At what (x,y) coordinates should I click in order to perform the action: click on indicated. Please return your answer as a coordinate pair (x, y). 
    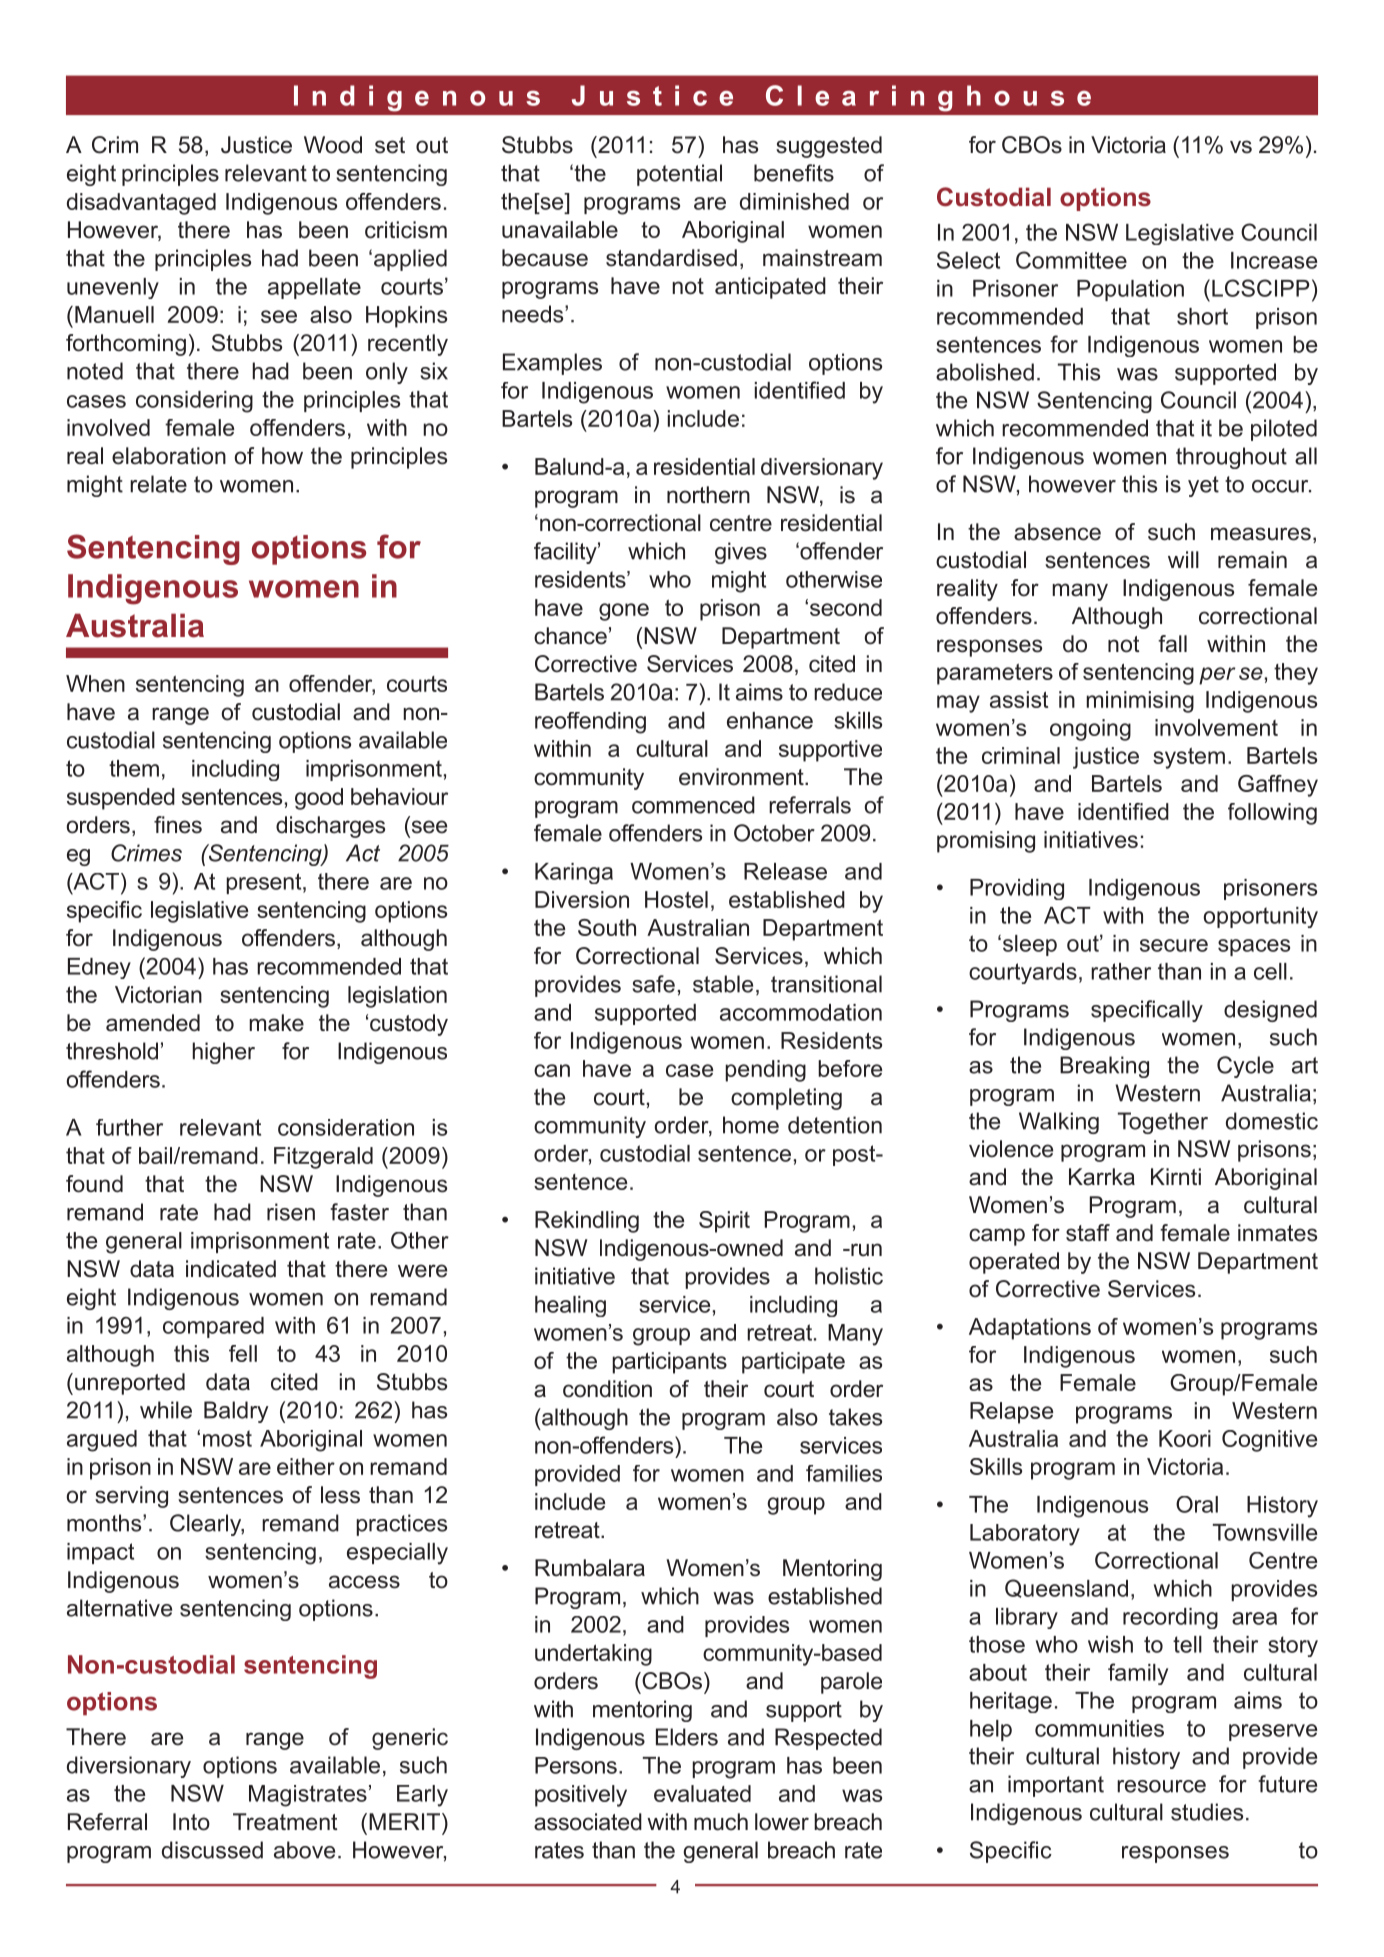
    Looking at the image, I should click on (231, 1269).
